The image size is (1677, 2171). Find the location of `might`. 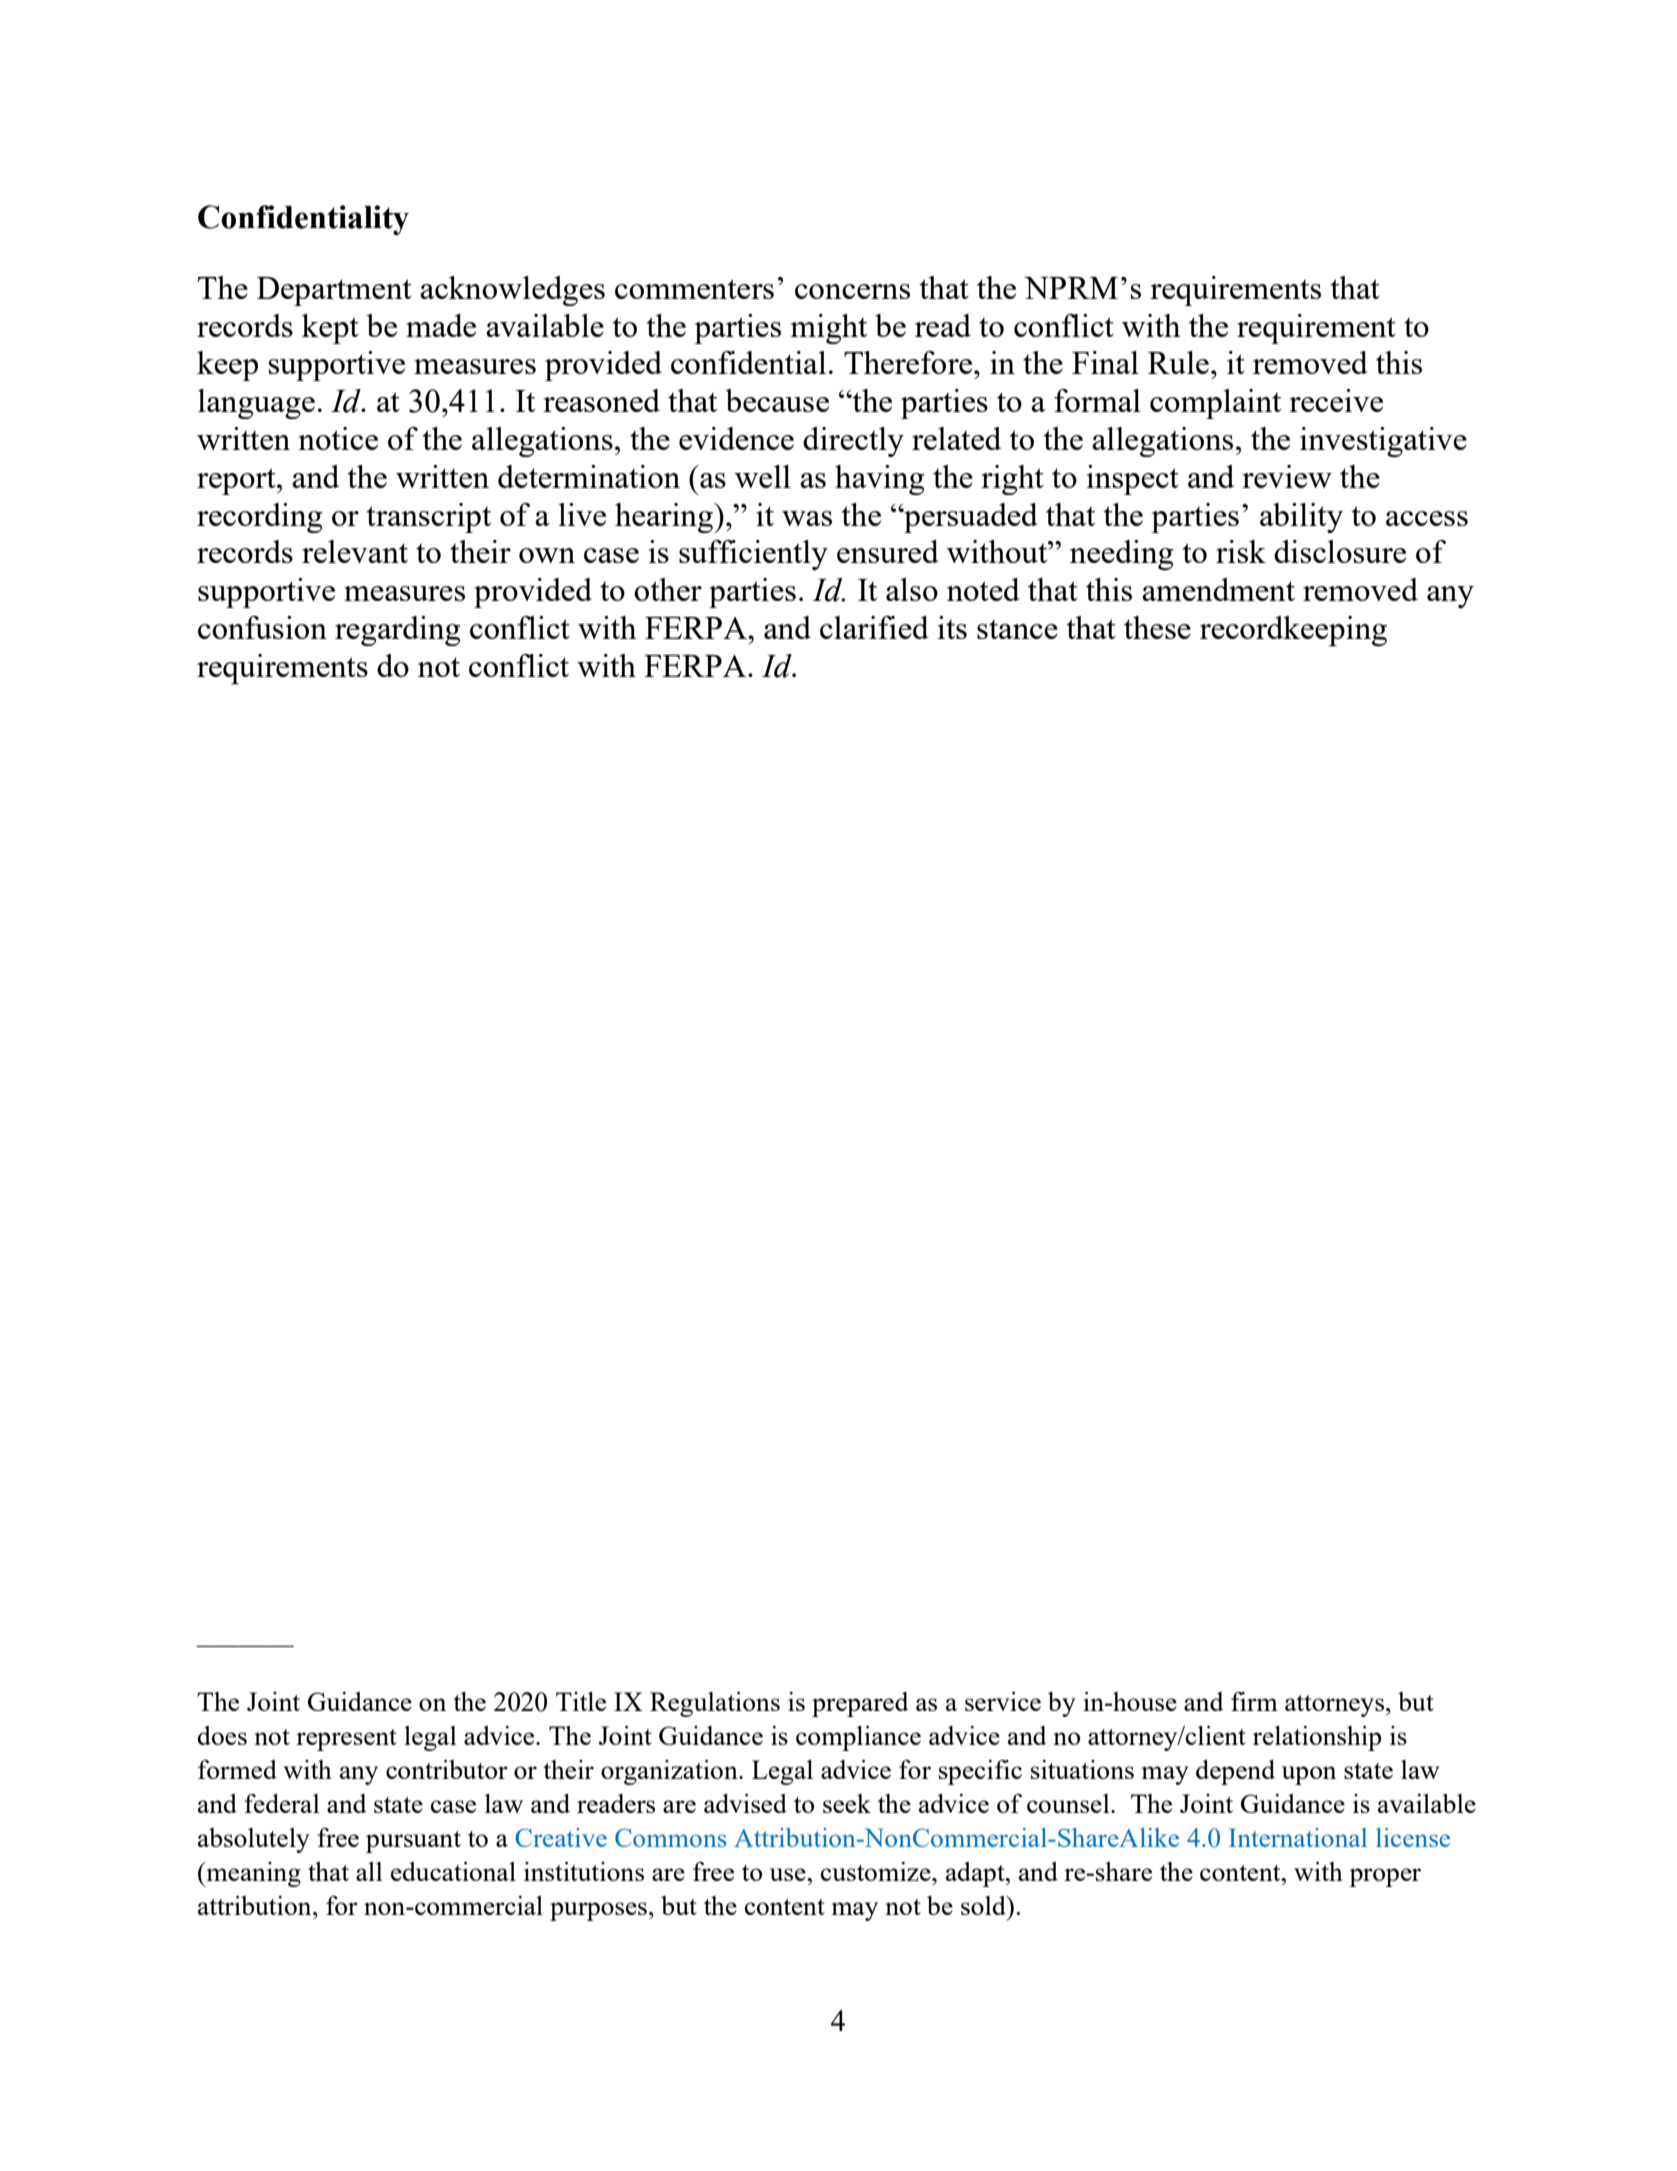

might is located at coordinates (829, 329).
